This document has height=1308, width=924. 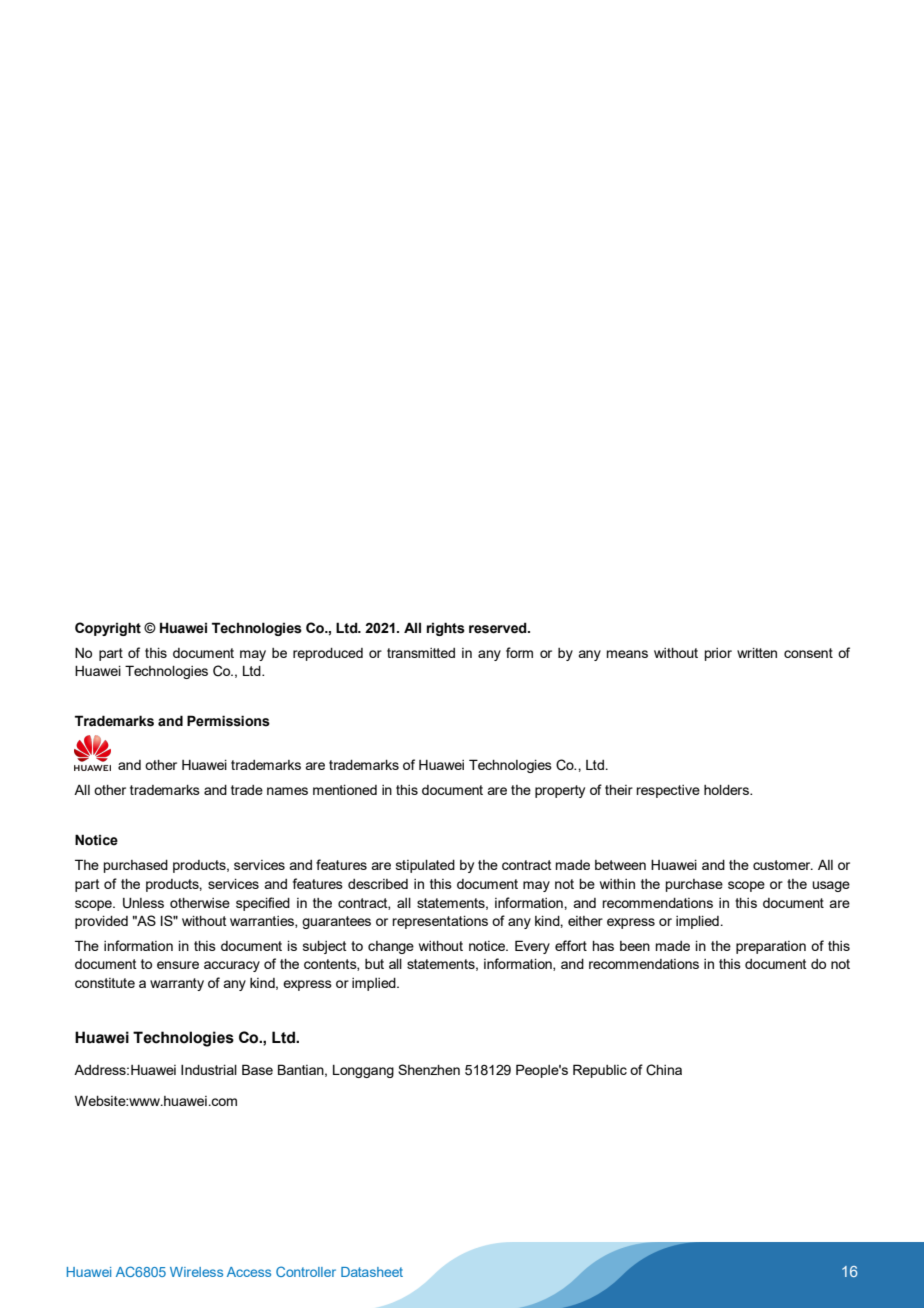 What do you see at coordinates (425, 866) in the document?
I see `stipulated` at bounding box center [425, 866].
